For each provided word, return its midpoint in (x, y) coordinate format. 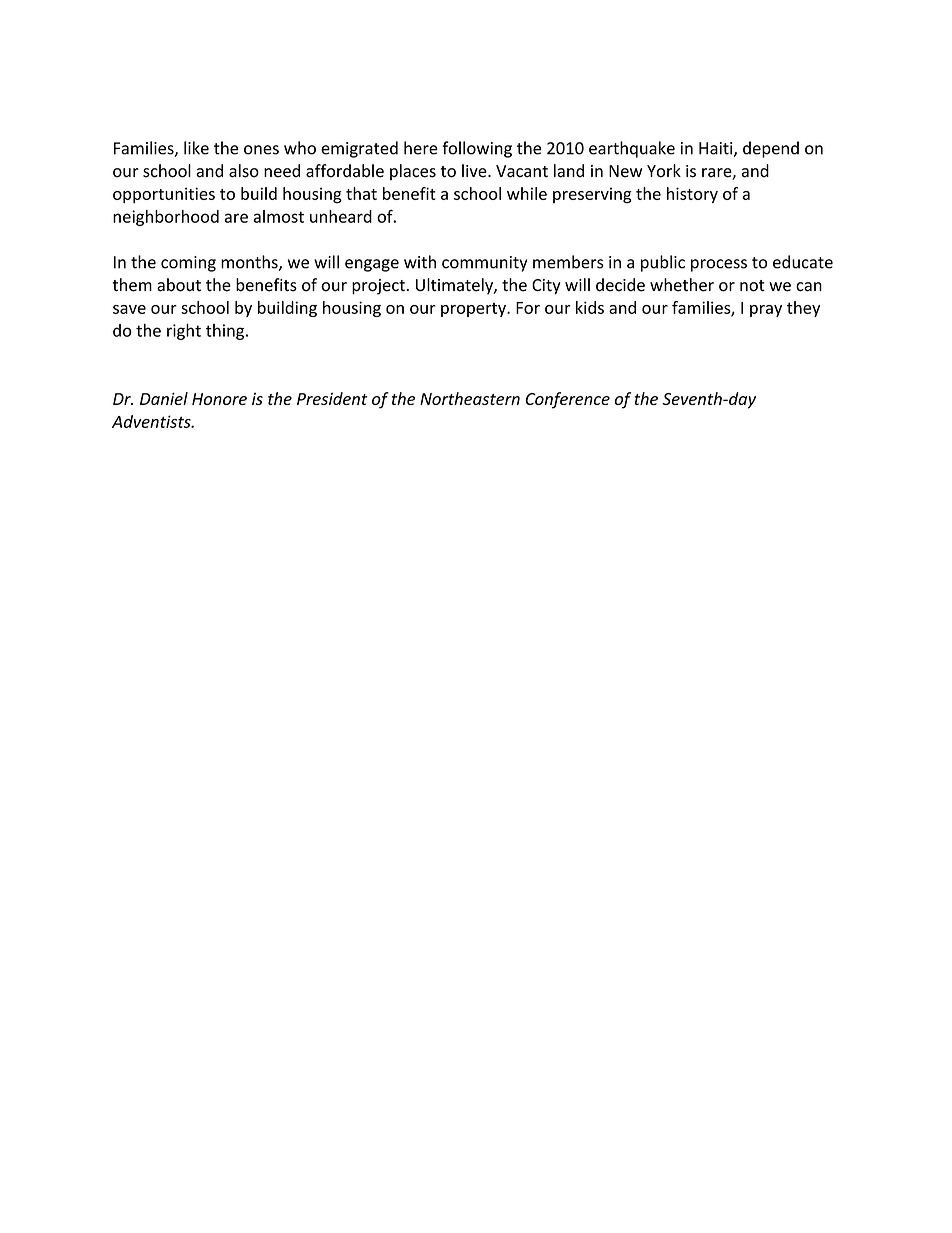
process (719, 265)
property (474, 310)
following (477, 149)
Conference (567, 400)
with (420, 262)
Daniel (164, 398)
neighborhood (166, 218)
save (129, 309)
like (196, 148)
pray (766, 311)
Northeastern (470, 398)
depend (771, 149)
